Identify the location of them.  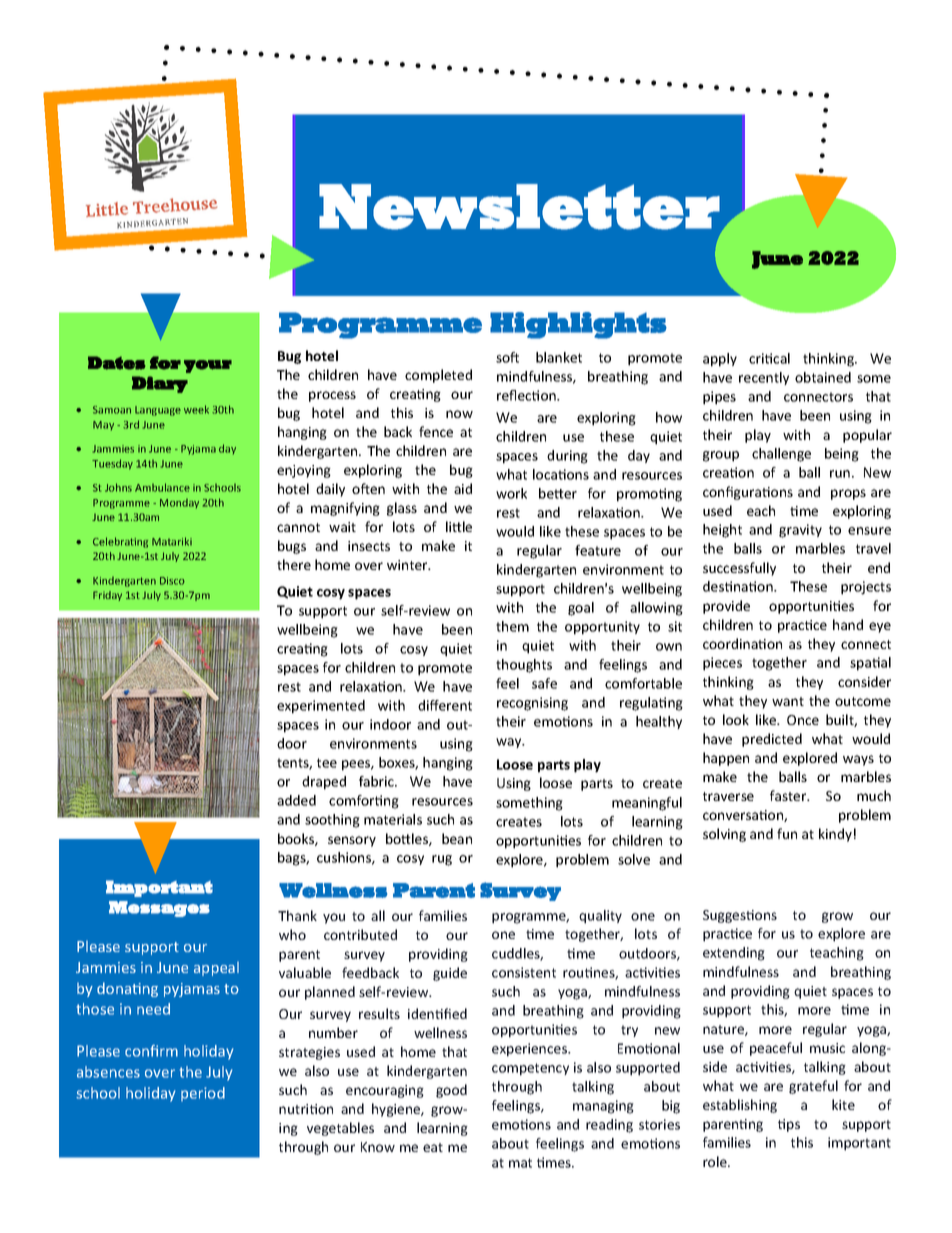
(512, 626).
